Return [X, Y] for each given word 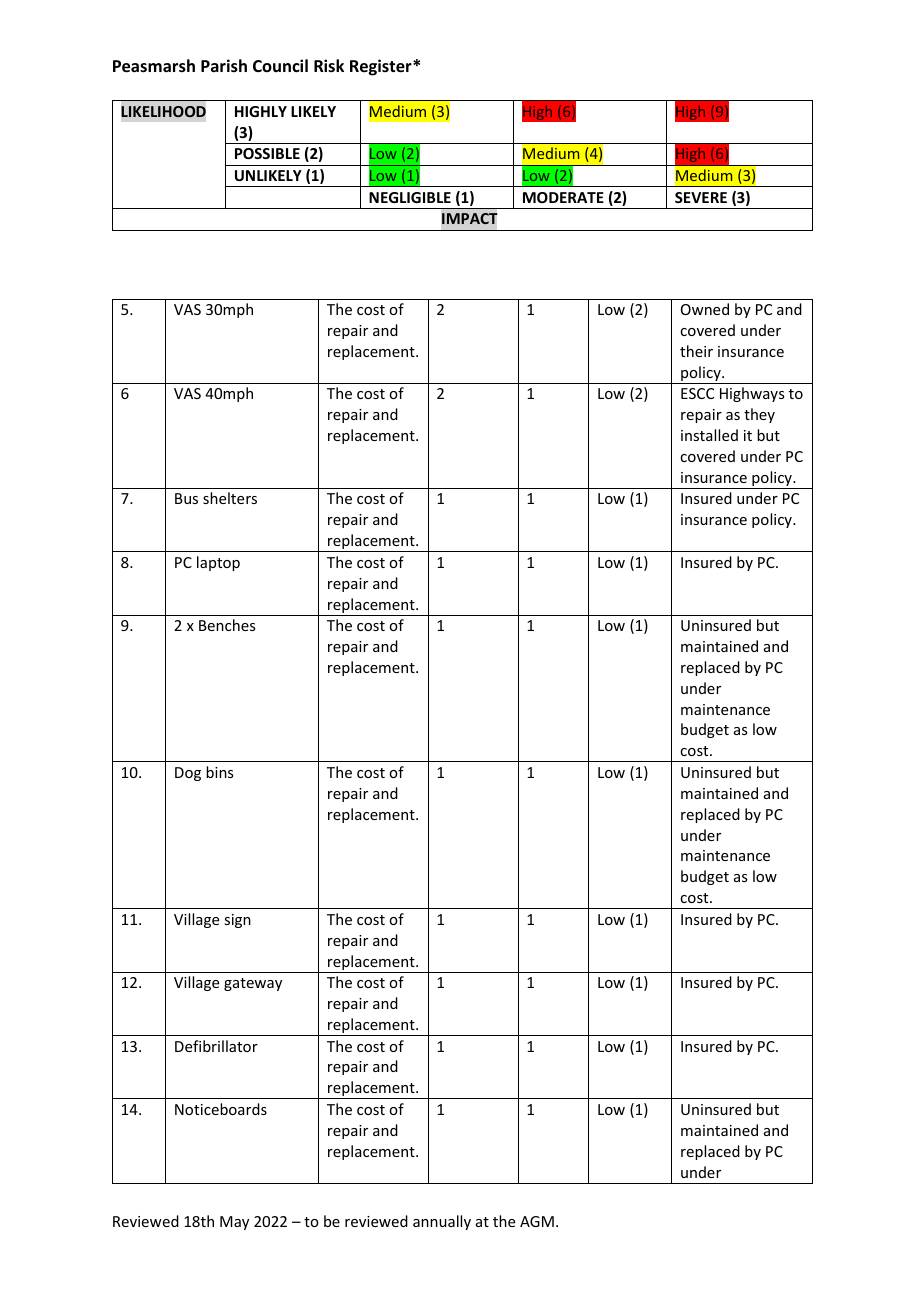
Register [382, 67]
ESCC [697, 393]
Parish [224, 66]
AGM [537, 1221]
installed [709, 435]
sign [237, 921]
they [759, 415]
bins [219, 772]
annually [442, 1222]
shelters [230, 498]
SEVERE [701, 197]
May [234, 1223]
